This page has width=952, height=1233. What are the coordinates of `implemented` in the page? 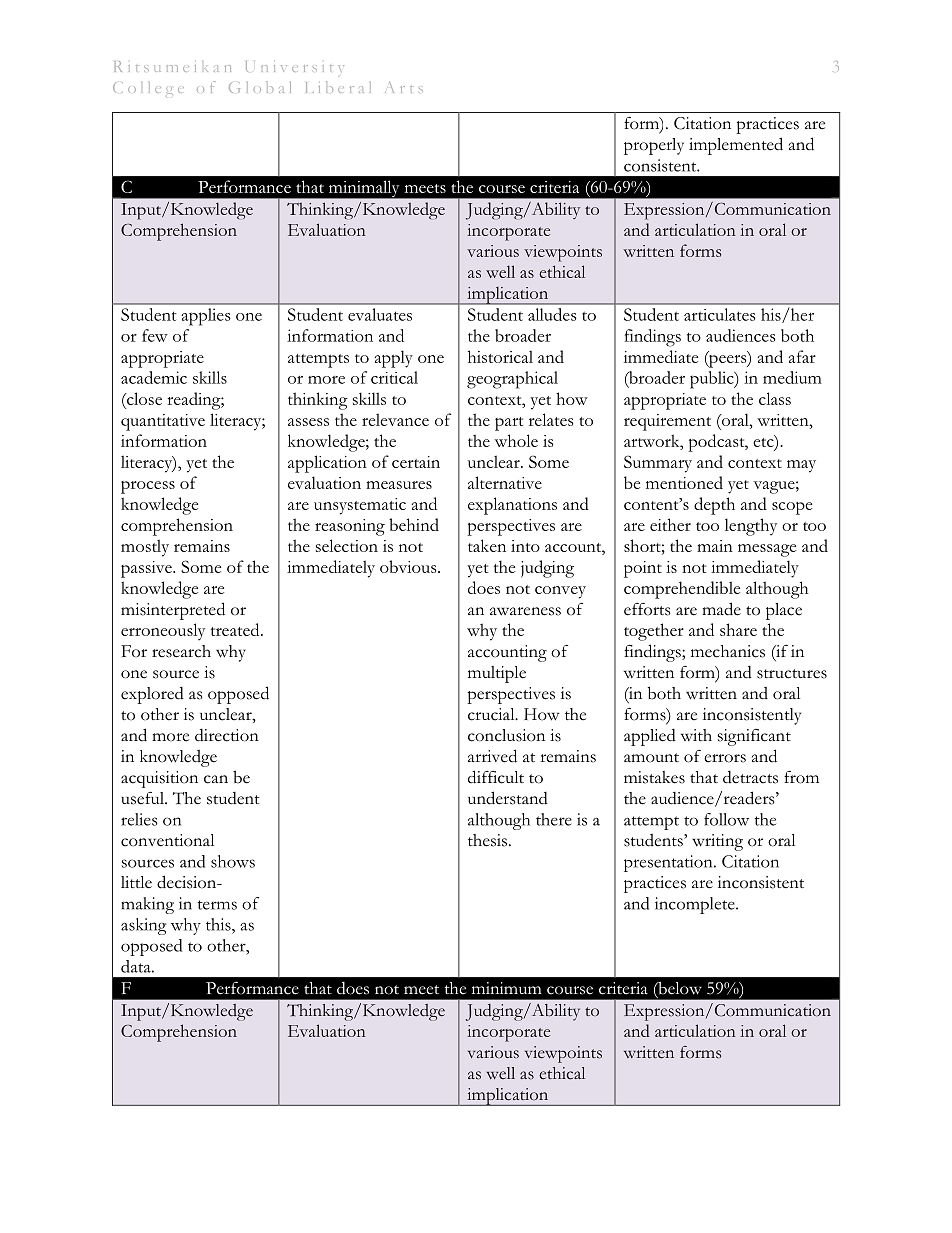 It's located at (736, 146).
